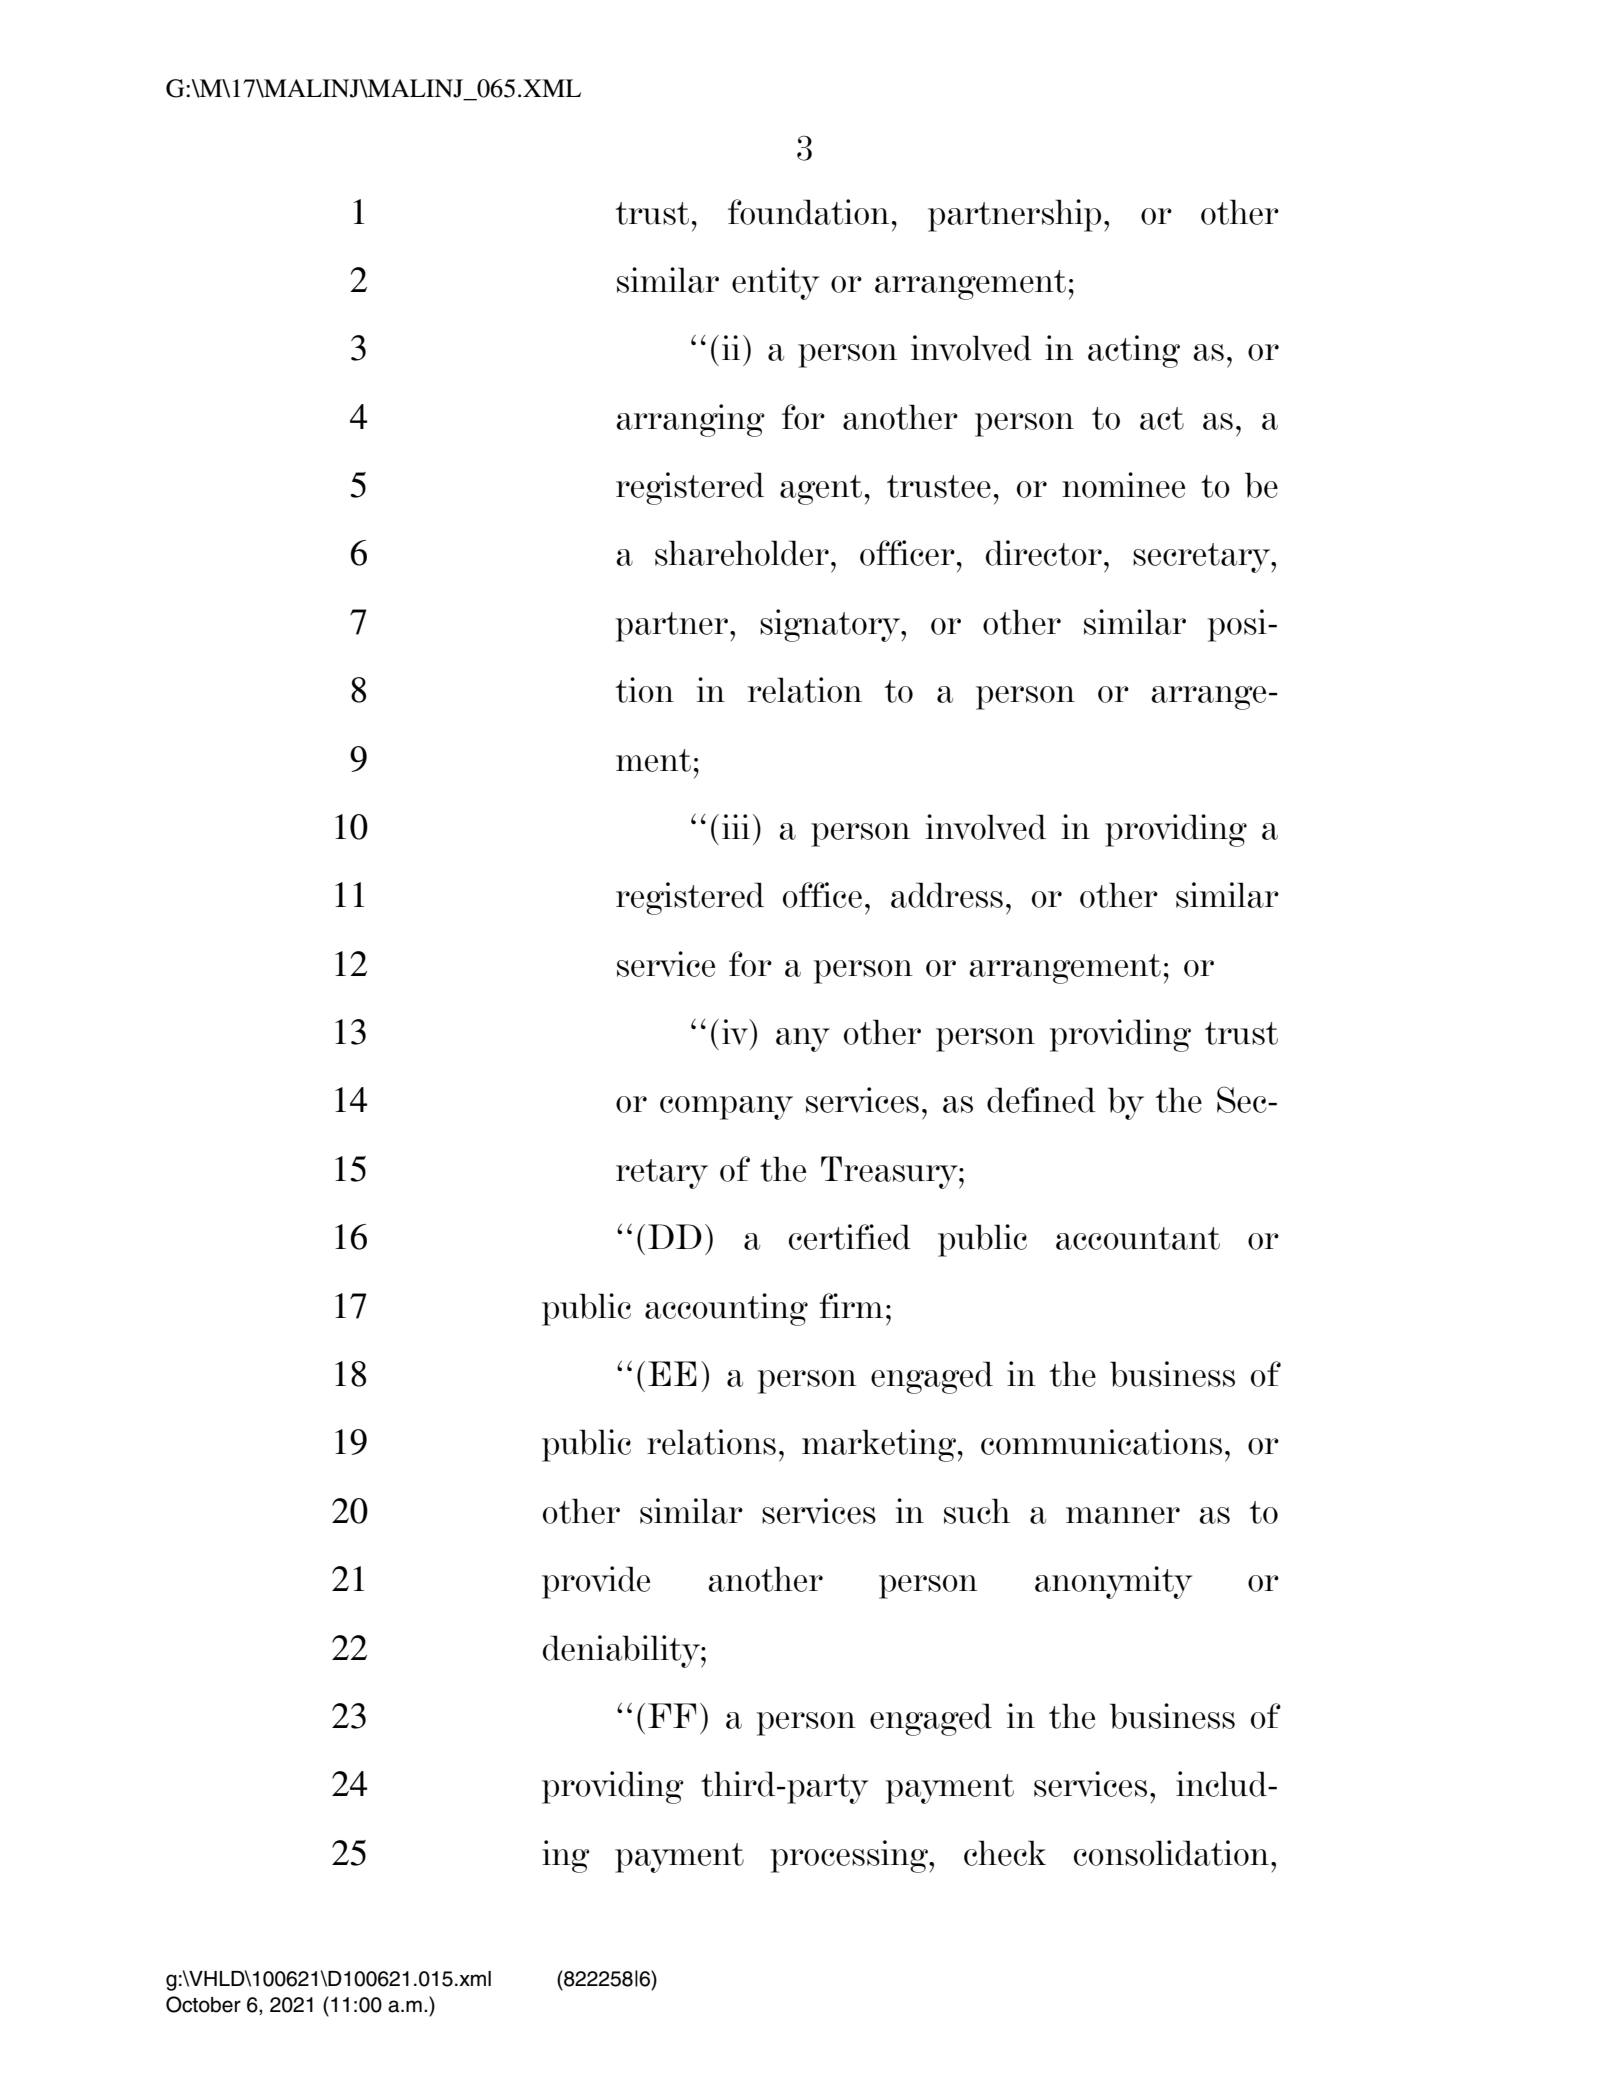  Describe the element at coordinates (1134, 351) in the page. I see `acting` at that location.
